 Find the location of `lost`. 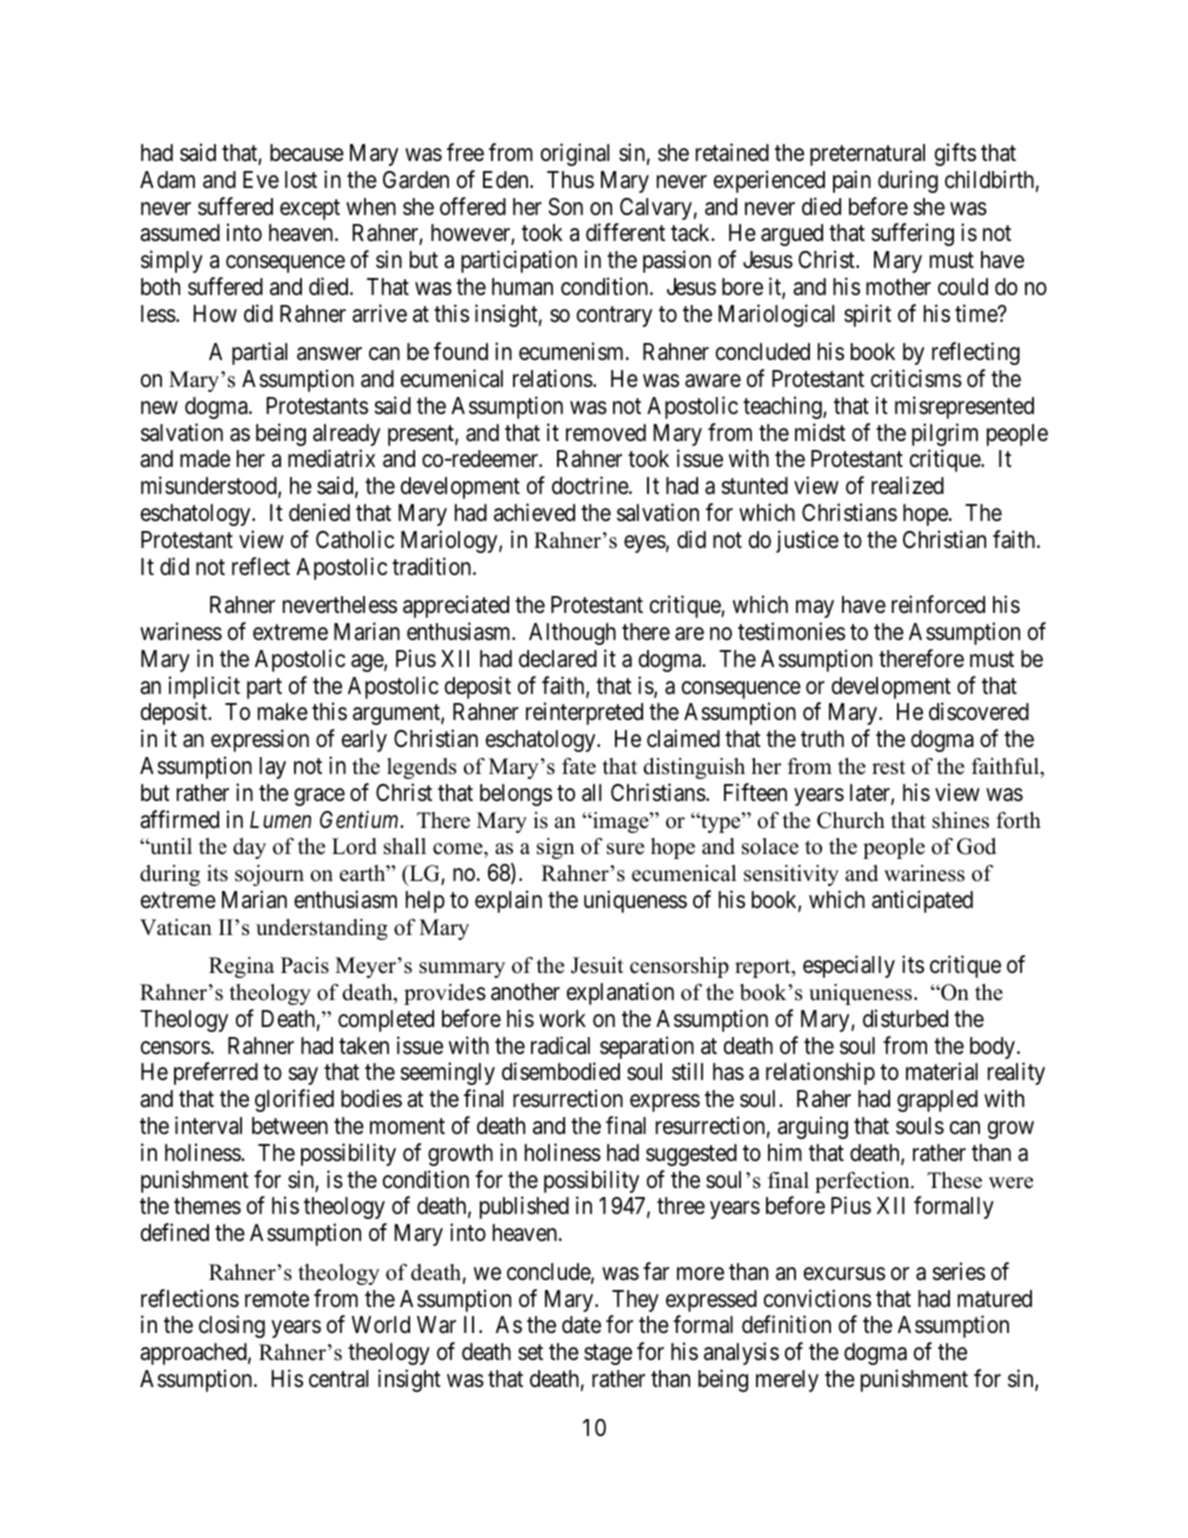

lost is located at coordinates (301, 180).
